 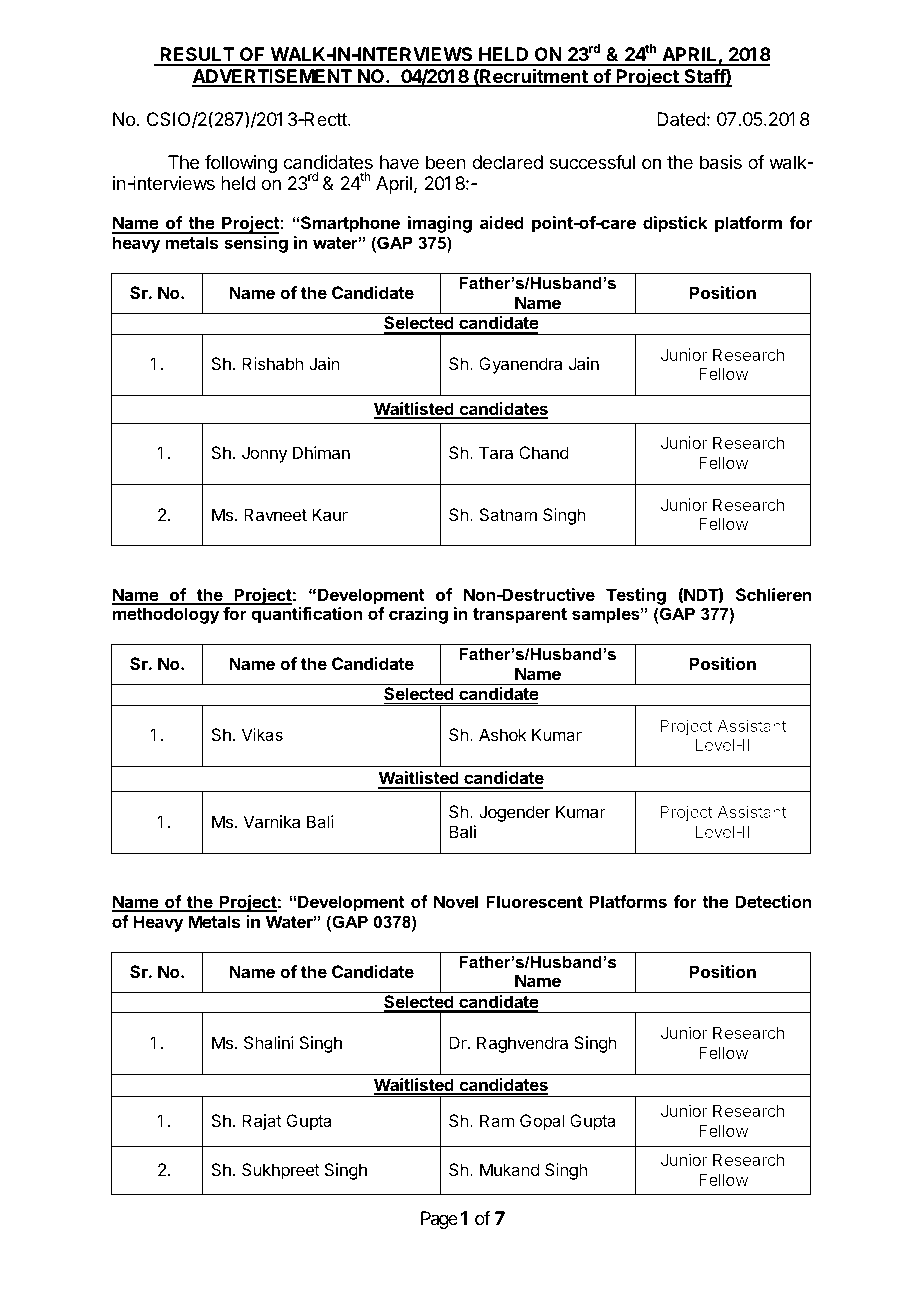 What do you see at coordinates (496, 452) in the document?
I see `Tara` at bounding box center [496, 452].
